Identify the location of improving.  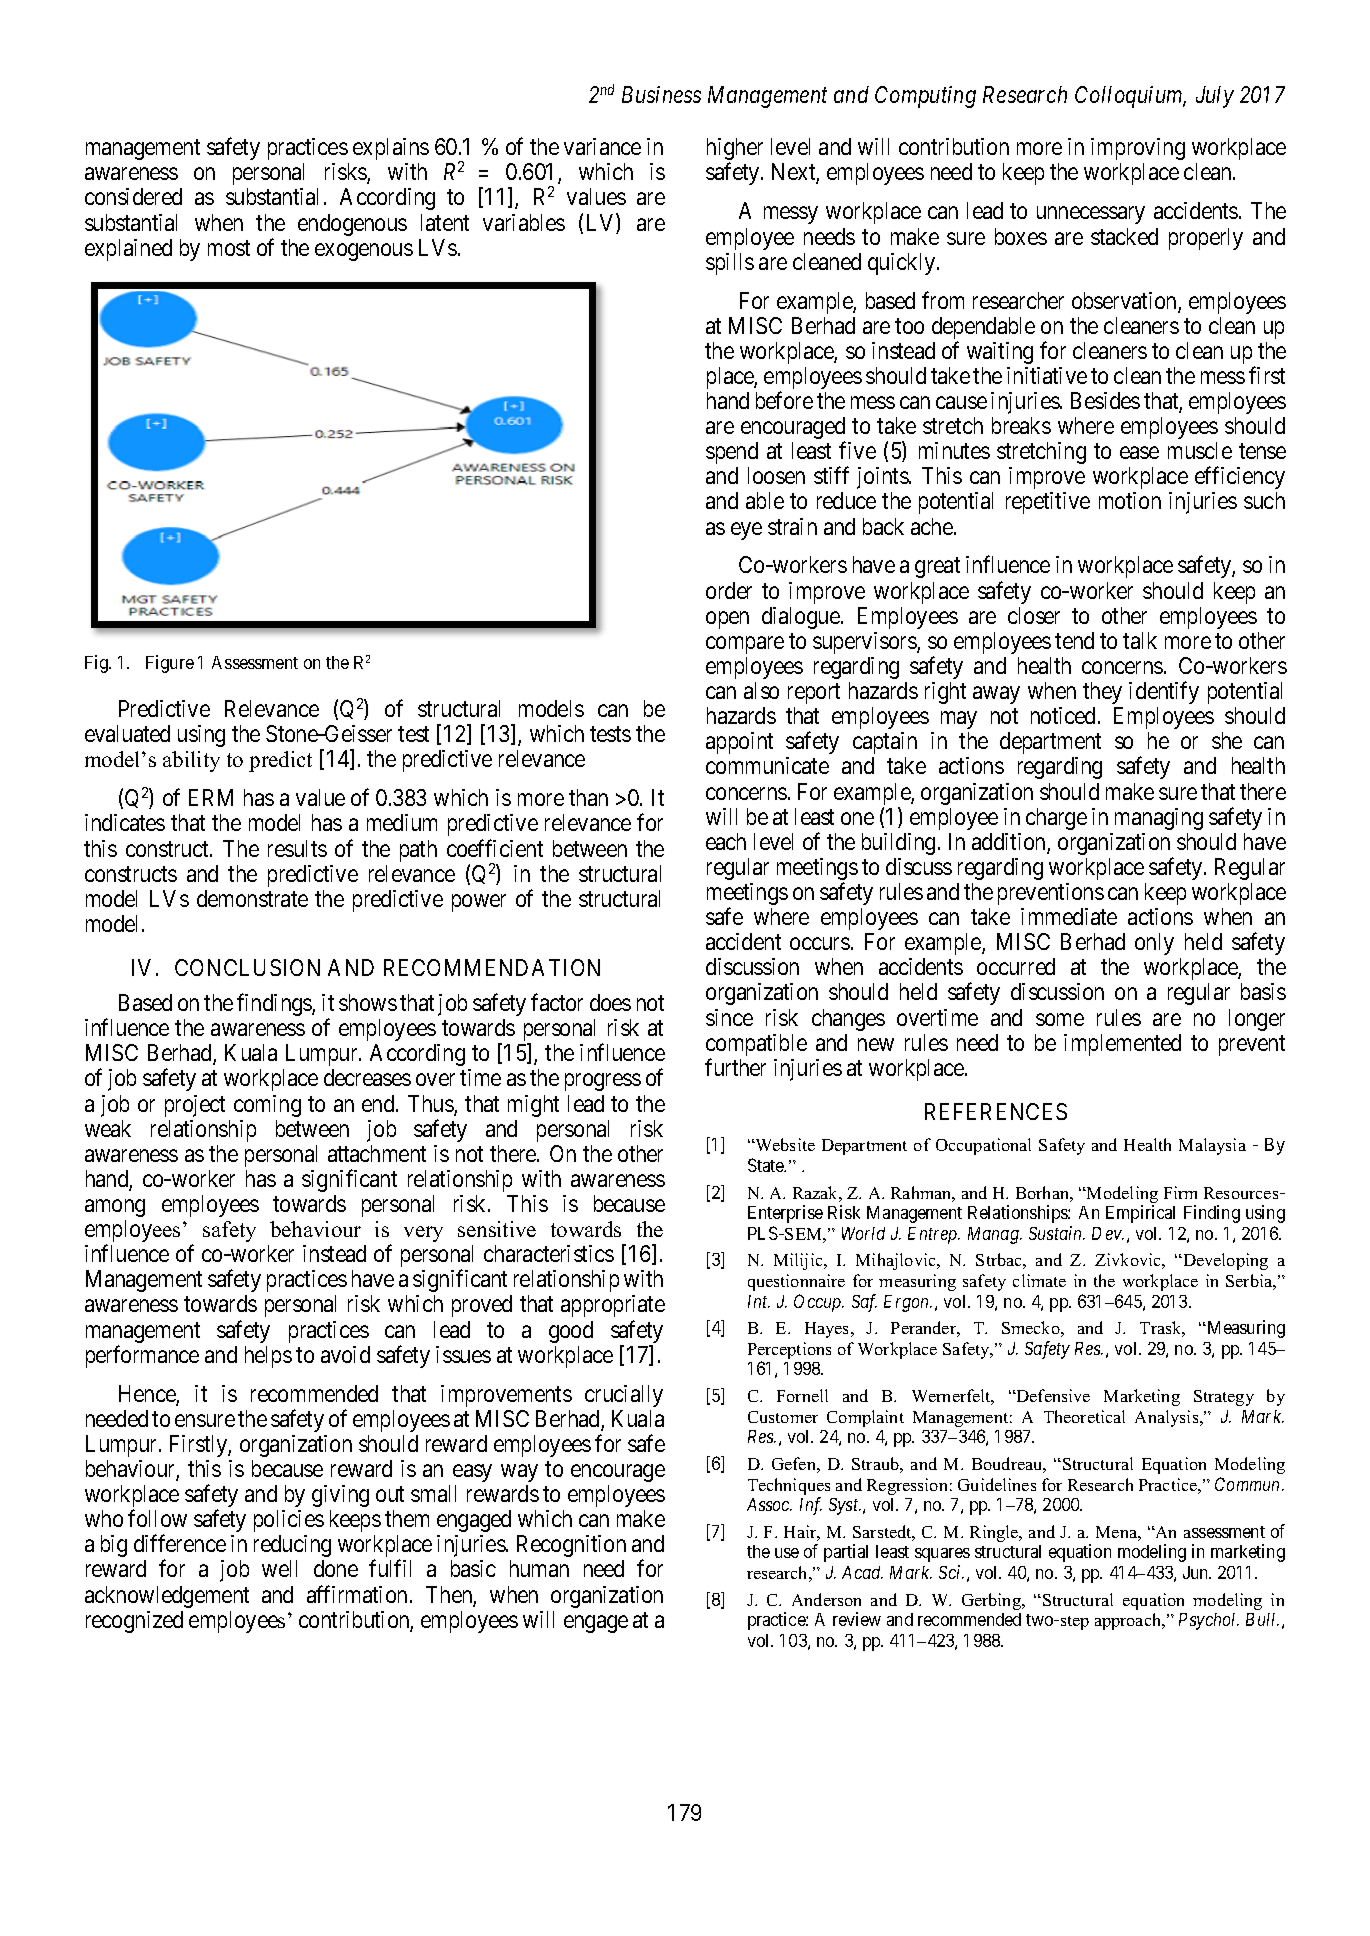
(1138, 149).
